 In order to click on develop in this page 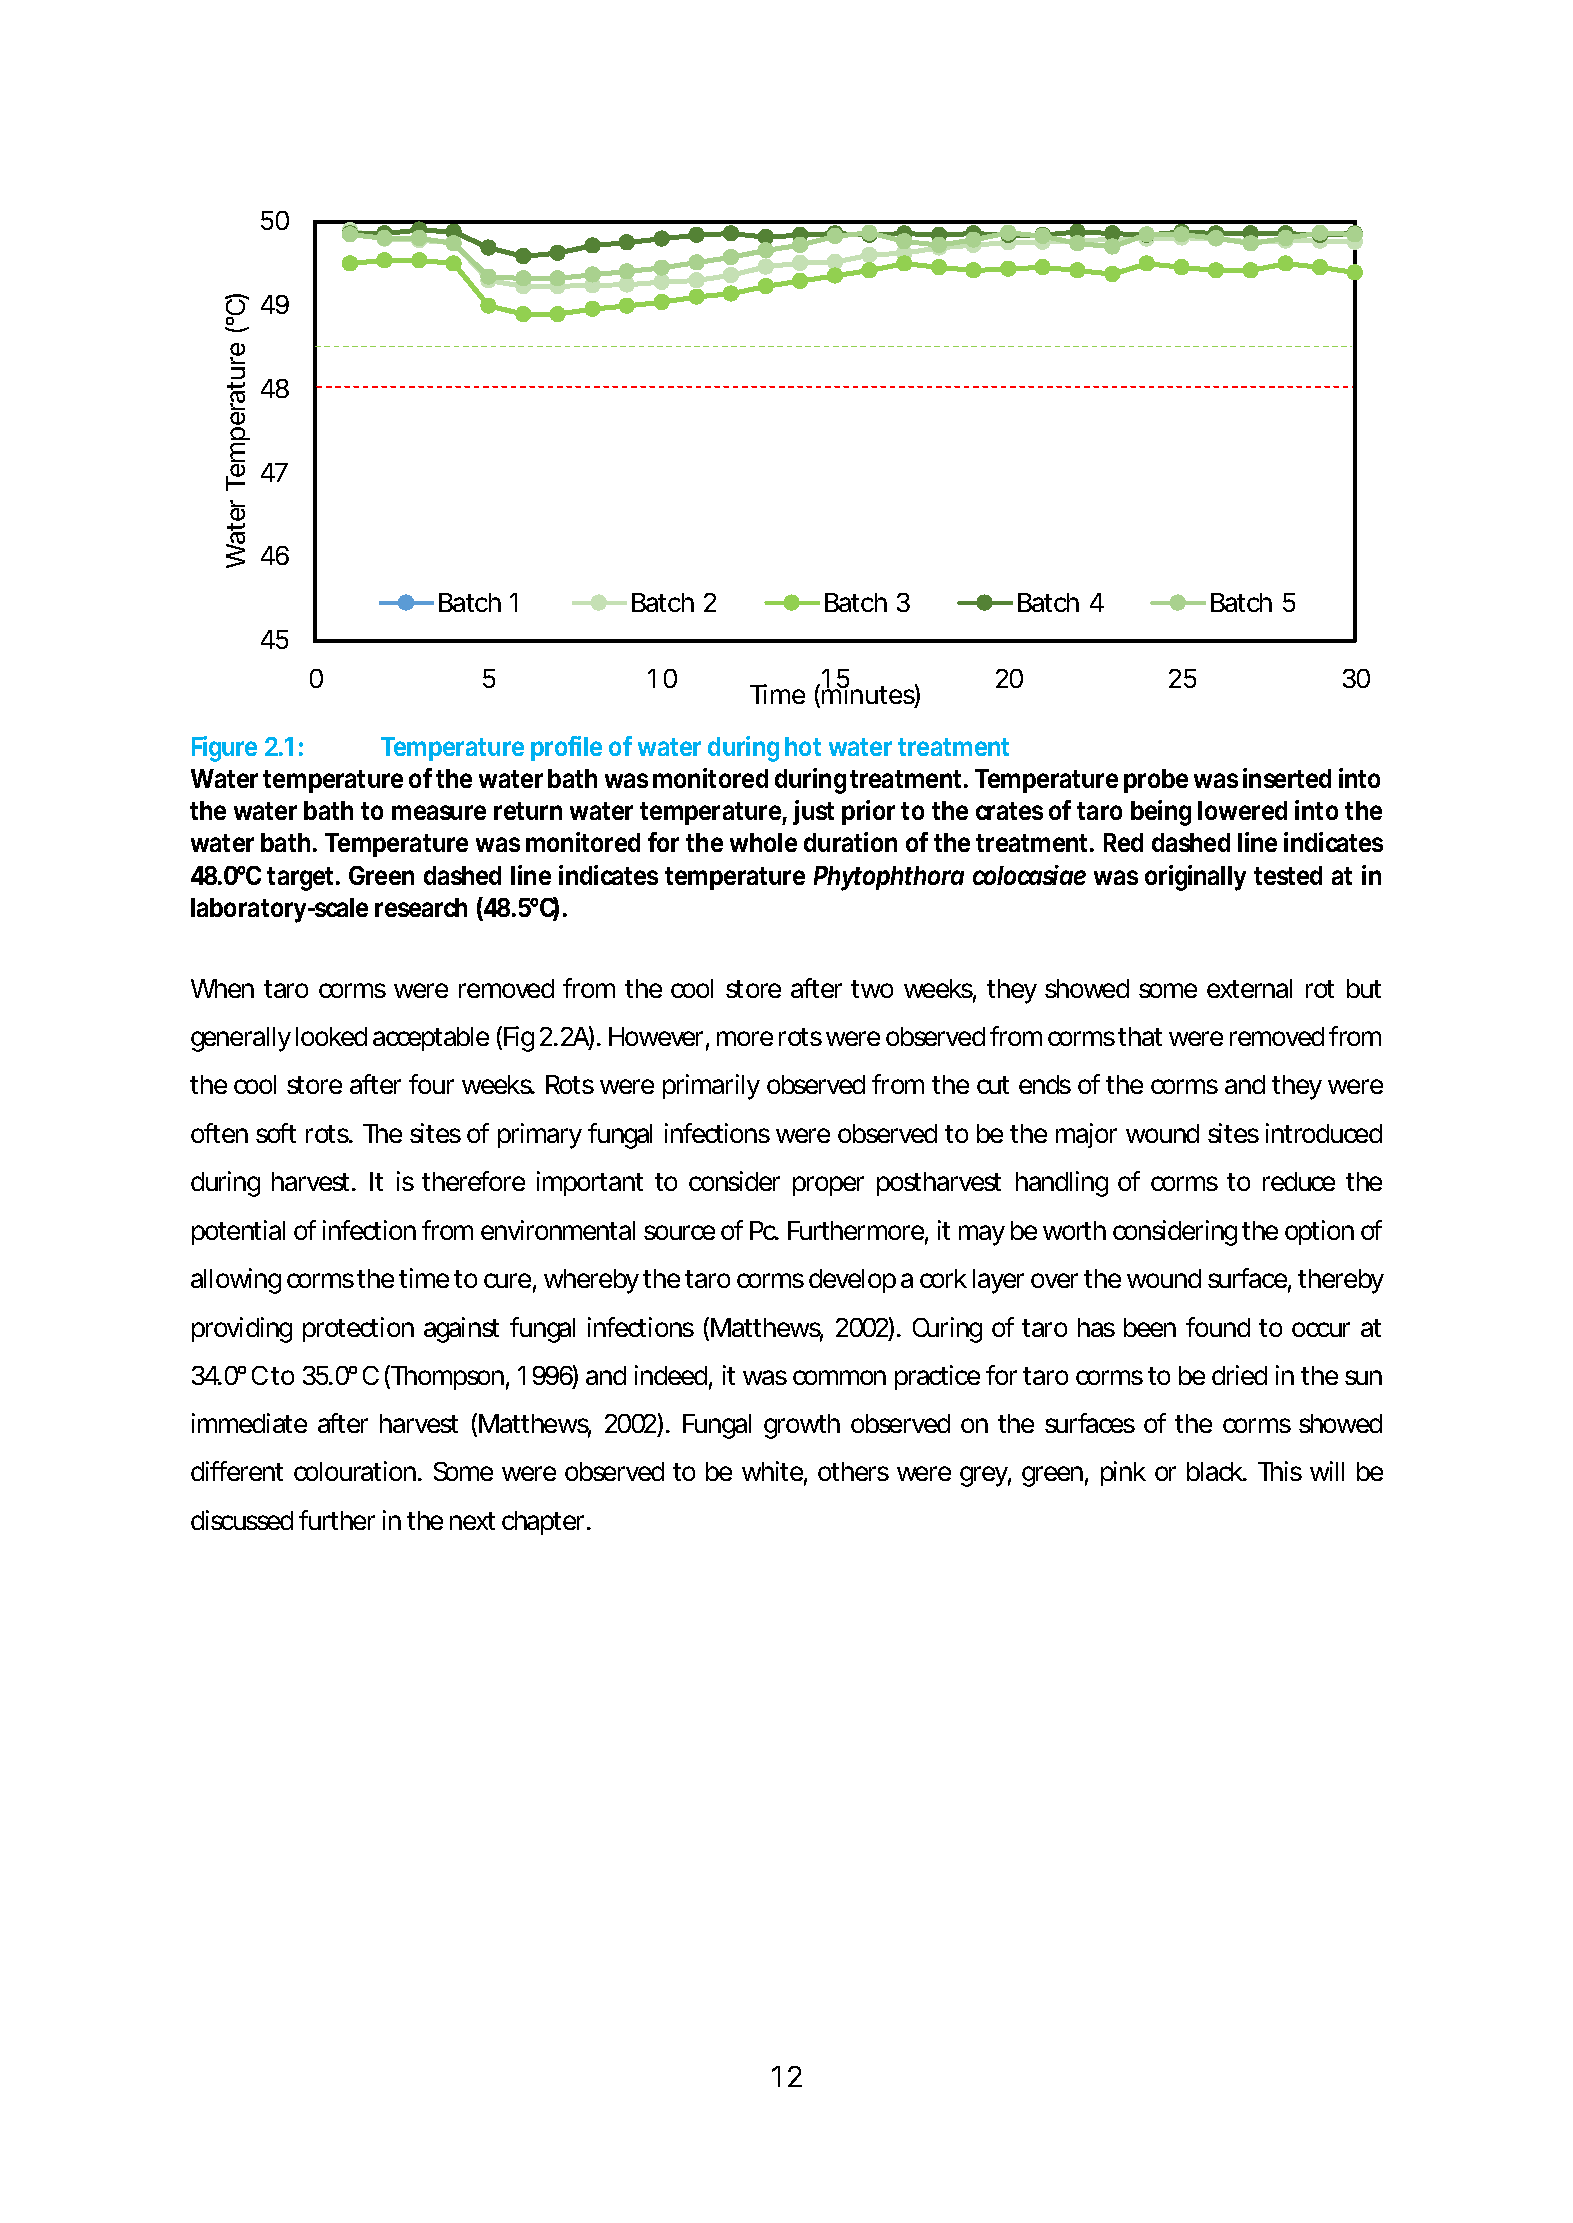, I will do `click(852, 1281)`.
